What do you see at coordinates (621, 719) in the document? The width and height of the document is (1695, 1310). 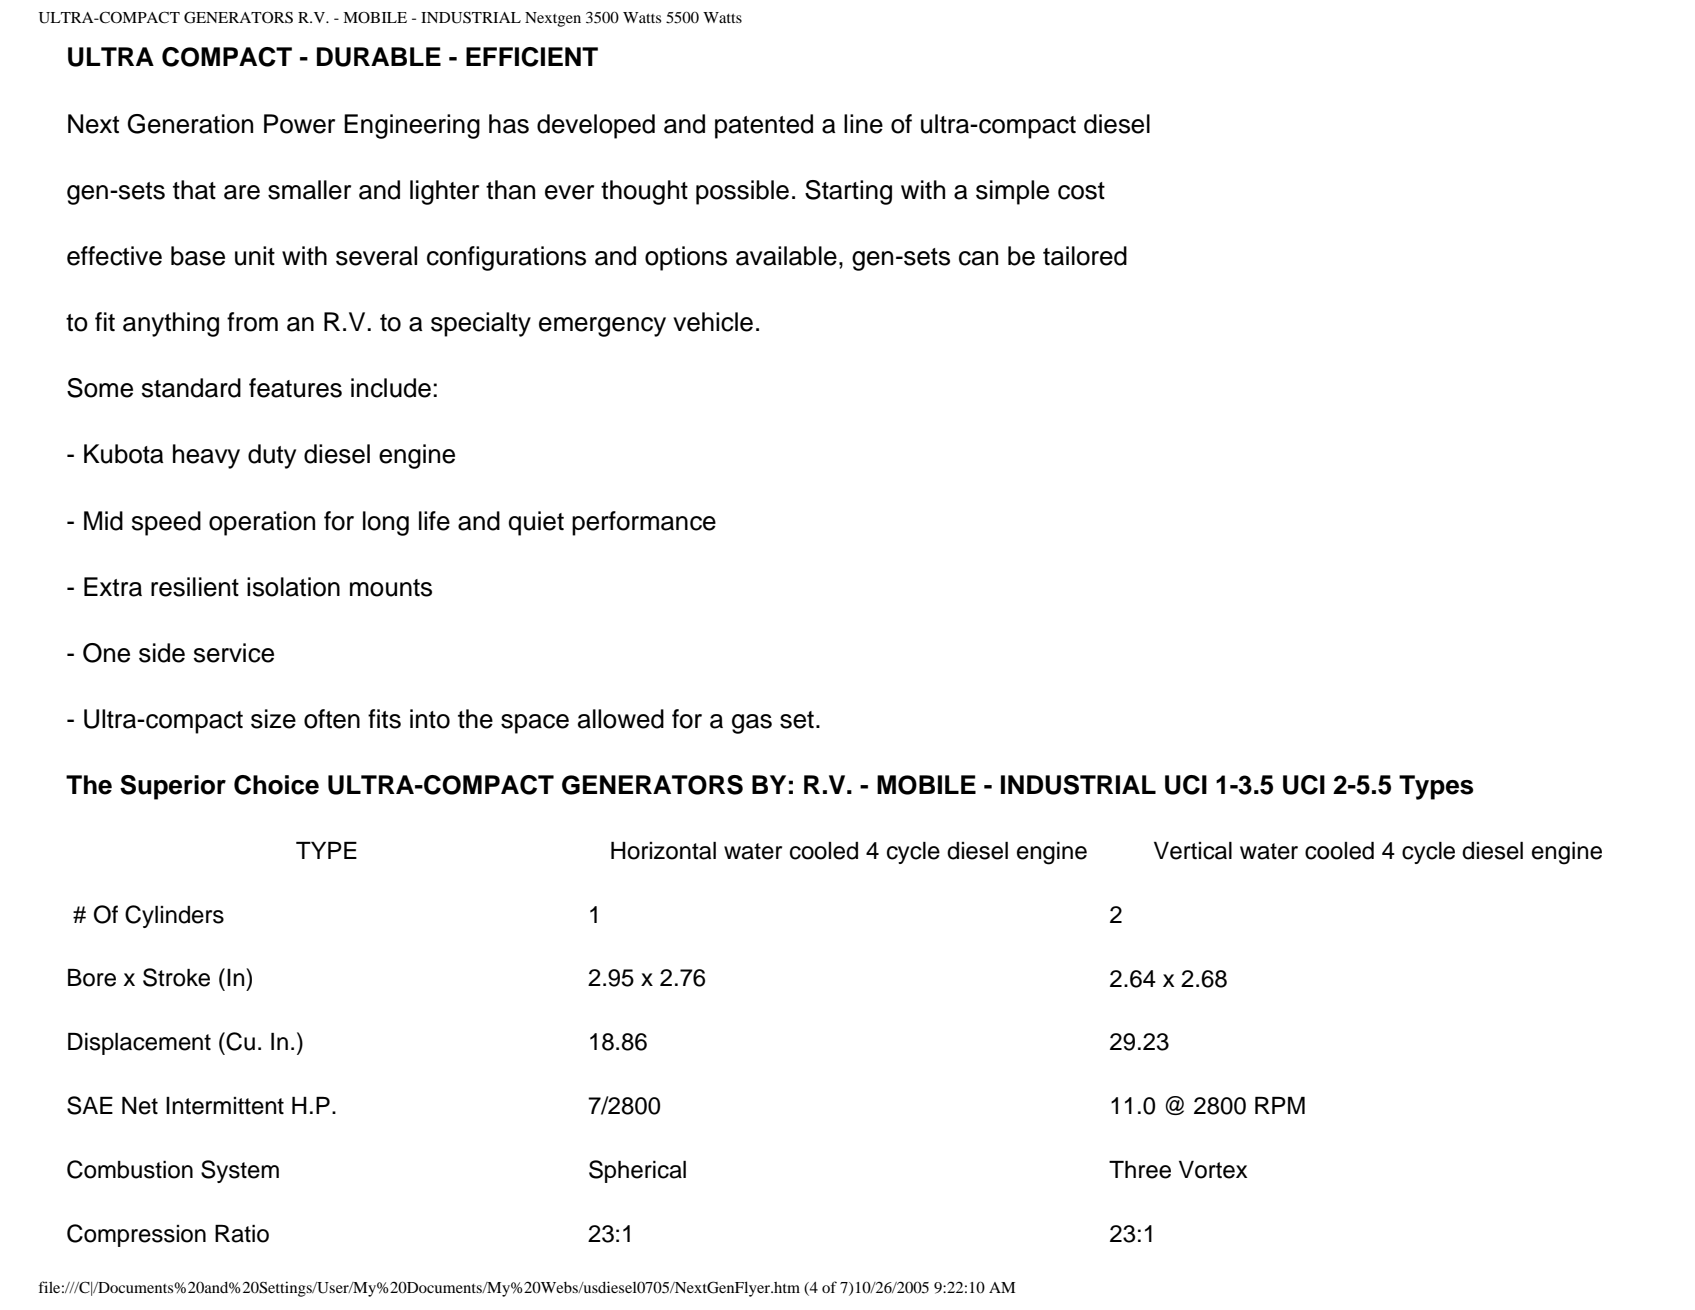 I see `allowed` at bounding box center [621, 719].
